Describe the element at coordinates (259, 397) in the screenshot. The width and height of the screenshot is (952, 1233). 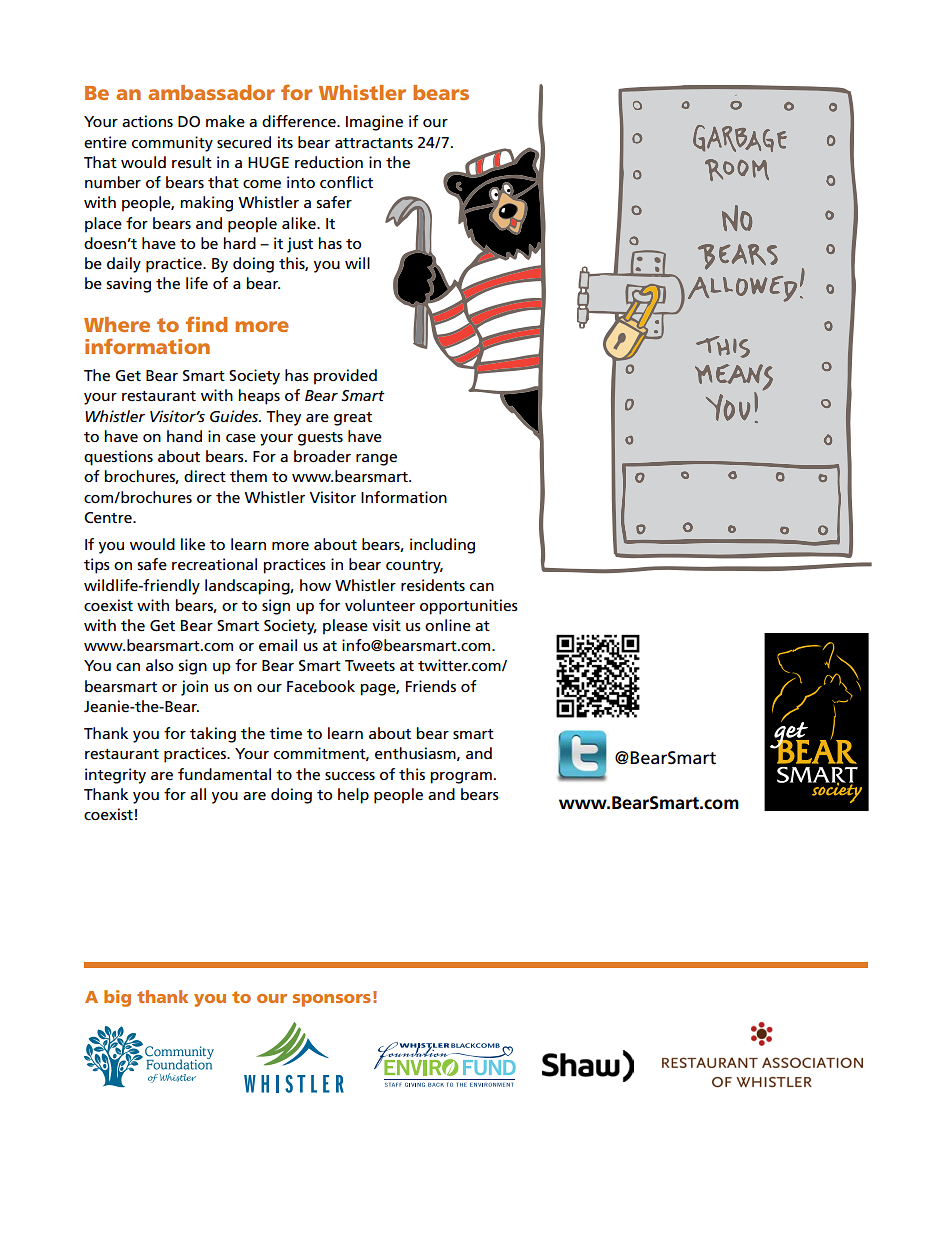
I see `heaps` at that location.
